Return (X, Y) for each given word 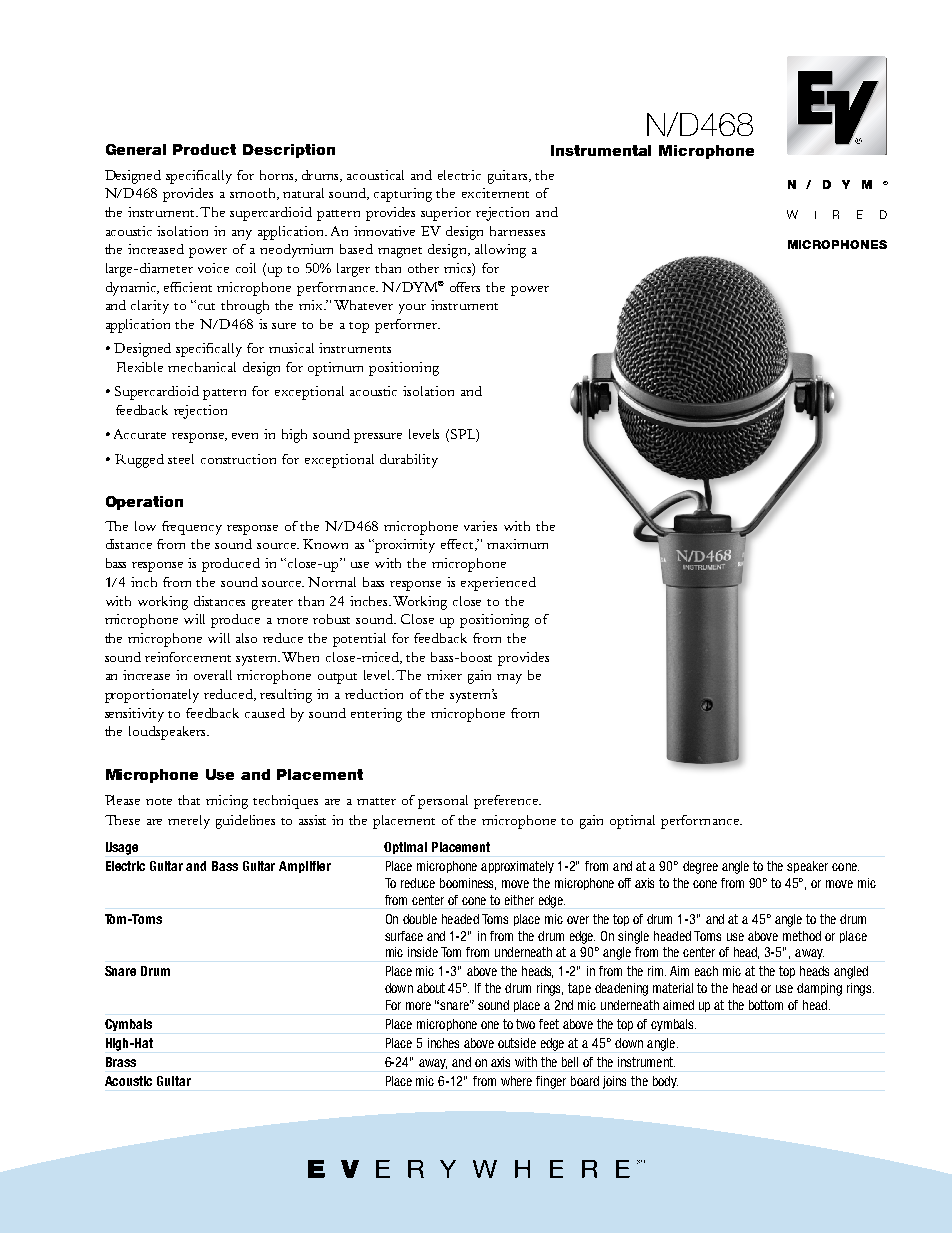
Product (204, 149)
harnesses (517, 231)
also (246, 638)
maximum (517, 544)
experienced (498, 584)
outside (517, 1043)
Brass (121, 1062)
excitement (495, 193)
